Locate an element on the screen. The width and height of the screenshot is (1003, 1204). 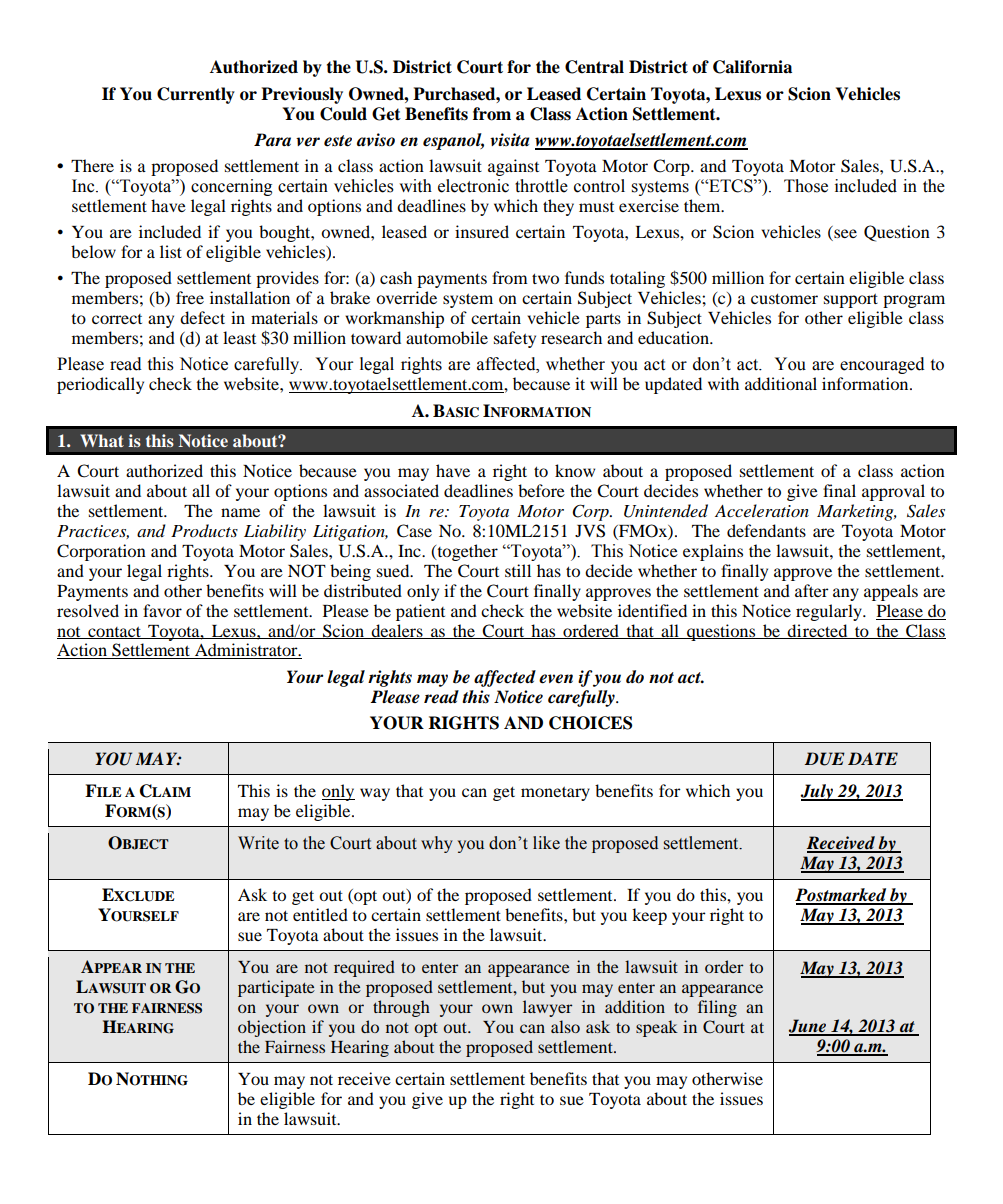
California is located at coordinates (752, 67).
